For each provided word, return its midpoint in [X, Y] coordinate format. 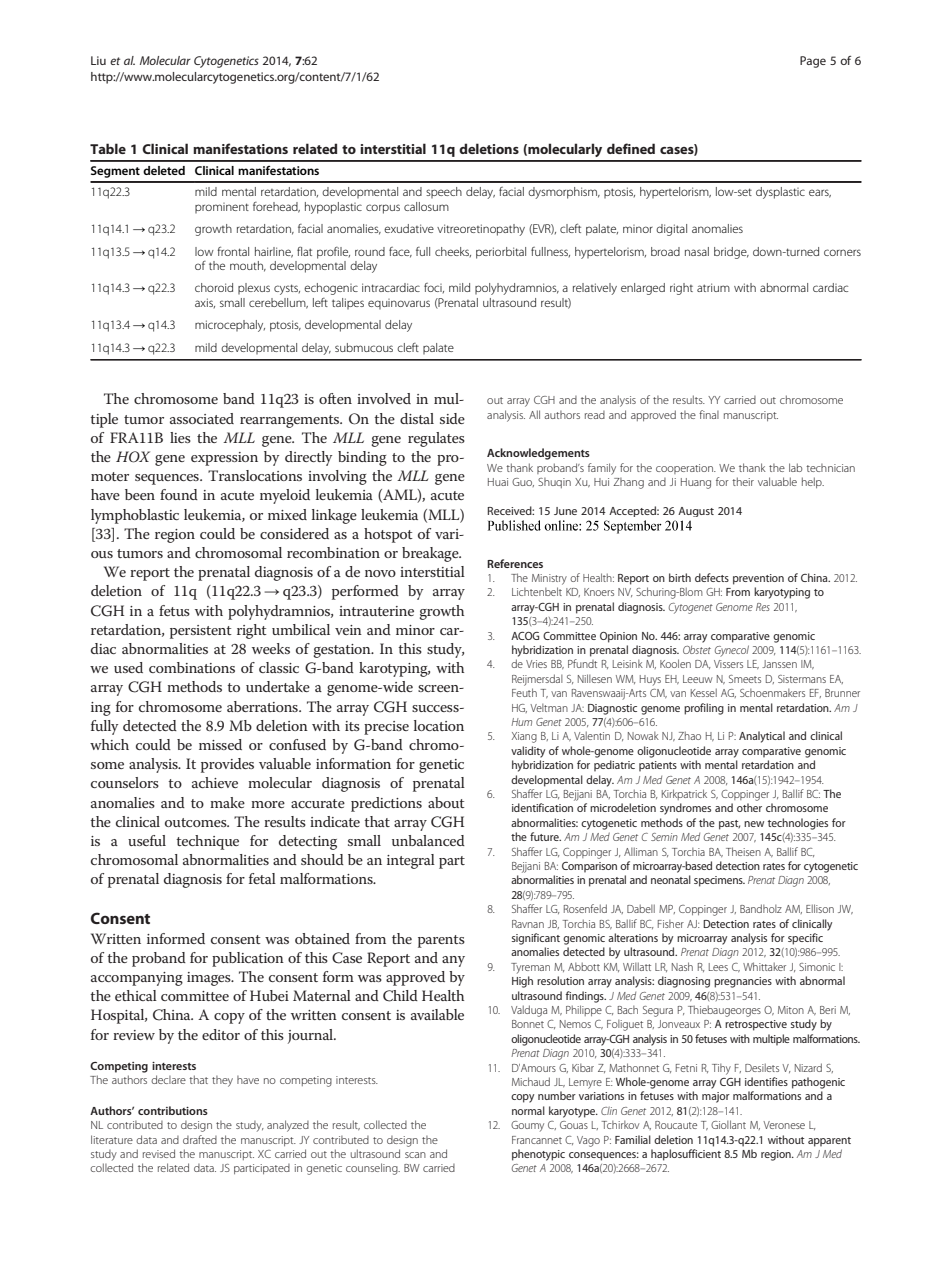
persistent [201, 632]
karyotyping [782, 593]
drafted [200, 1139]
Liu [98, 60]
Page [813, 62]
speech [444, 192]
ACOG [525, 636]
